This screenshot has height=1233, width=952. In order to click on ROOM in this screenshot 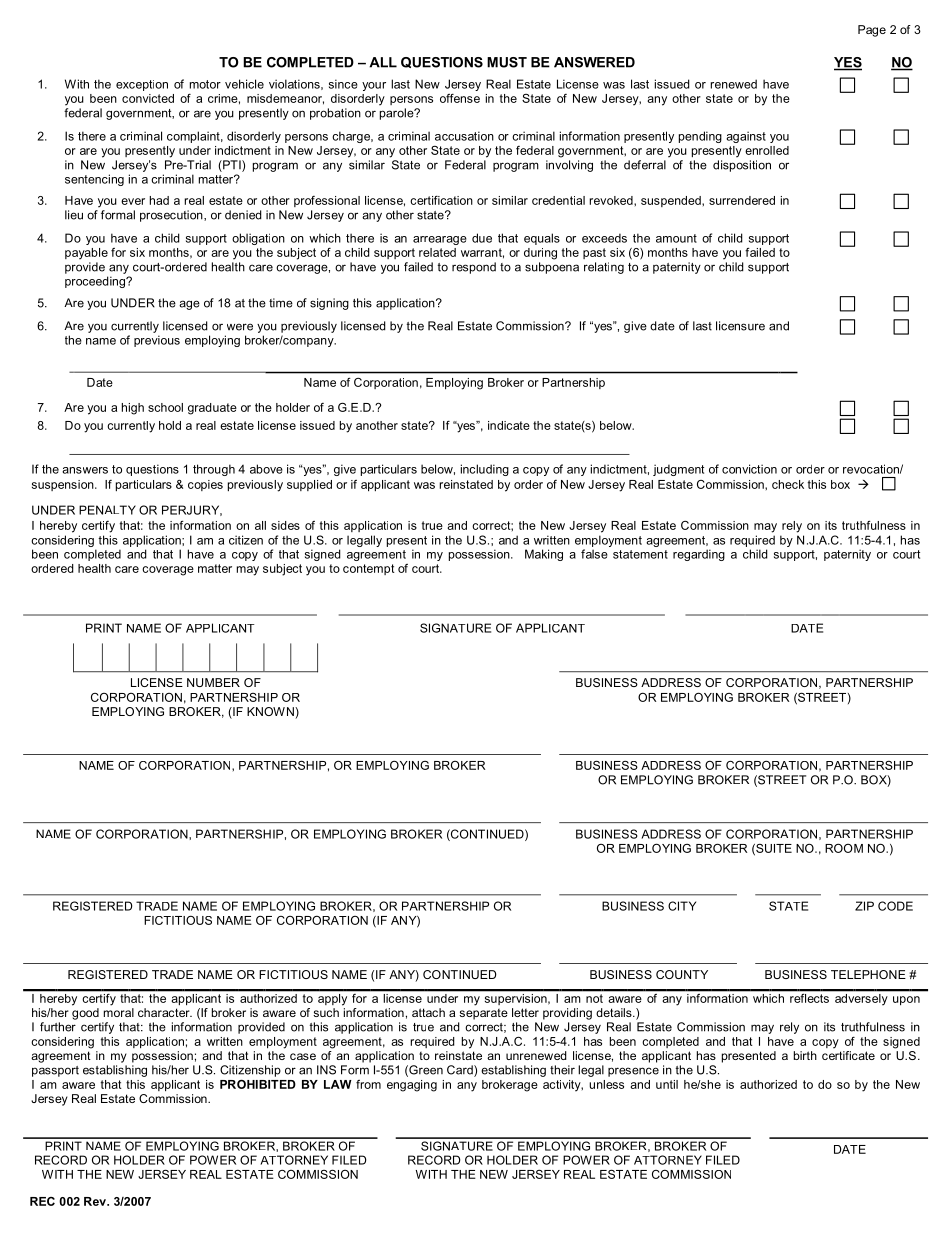, I will do `click(844, 848)`.
